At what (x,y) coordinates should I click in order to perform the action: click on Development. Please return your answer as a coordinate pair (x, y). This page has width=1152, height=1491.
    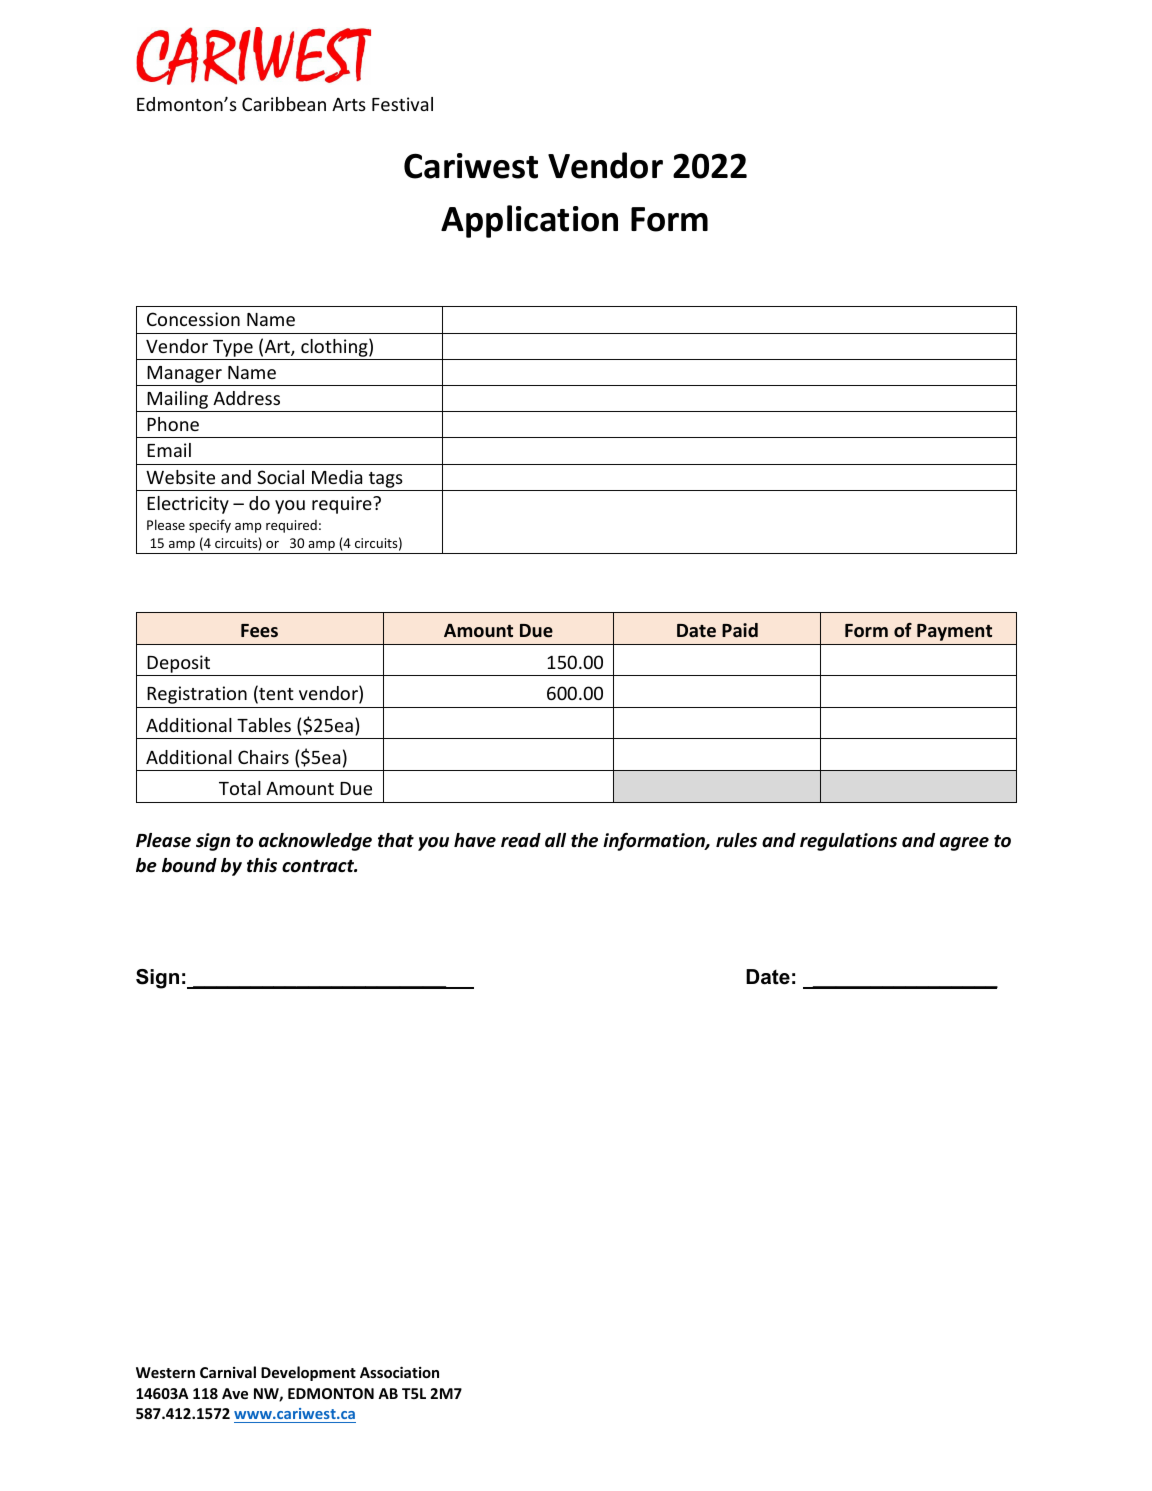
    Looking at the image, I should click on (308, 1373).
